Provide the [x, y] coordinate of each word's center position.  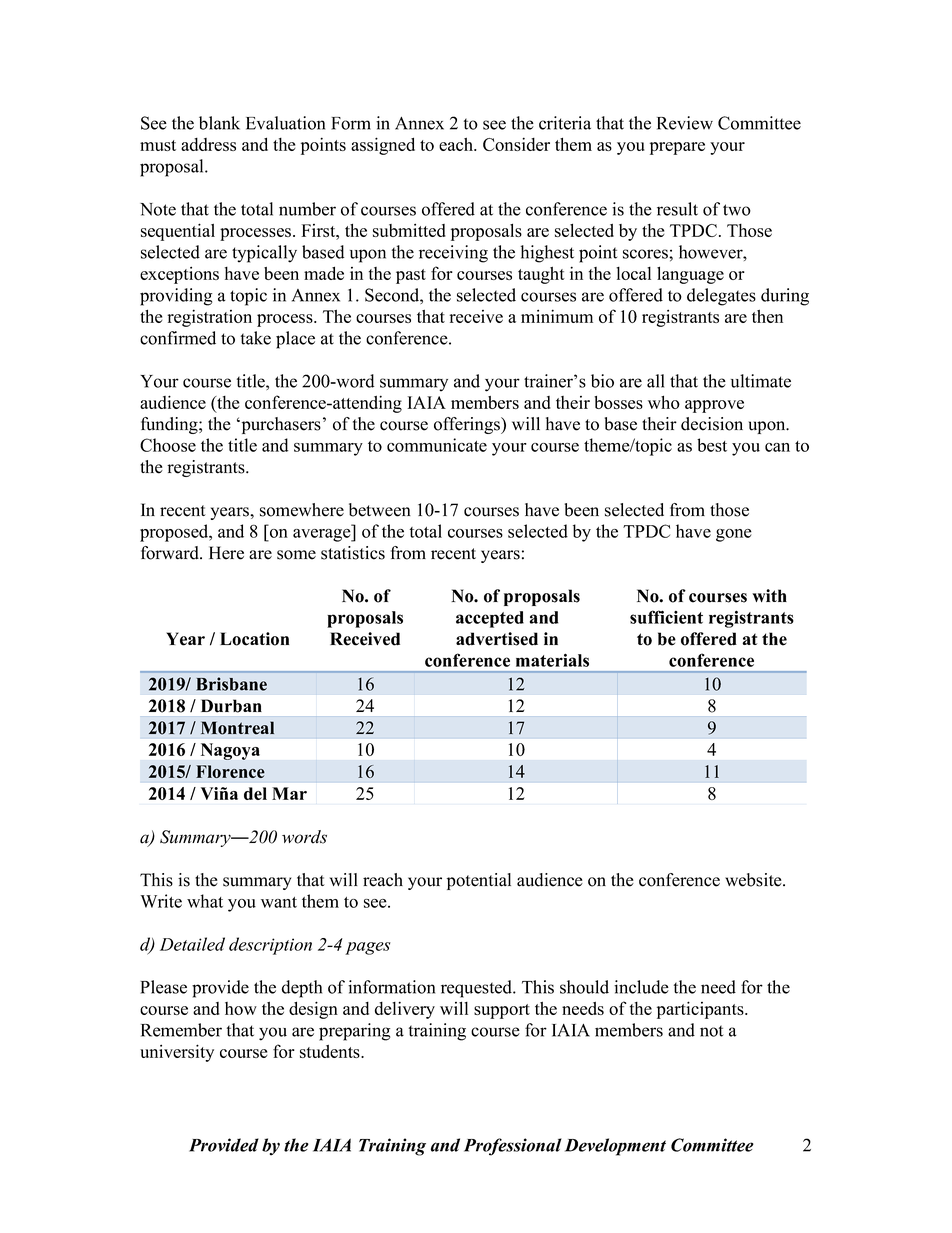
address [208, 144]
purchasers [280, 425]
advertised [497, 639]
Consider [516, 144]
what [205, 901]
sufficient [666, 617]
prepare [677, 148]
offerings [468, 425]
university [177, 1053]
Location [254, 639]
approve [714, 406]
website [754, 880]
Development [615, 1147]
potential [479, 881]
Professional [513, 1147]
